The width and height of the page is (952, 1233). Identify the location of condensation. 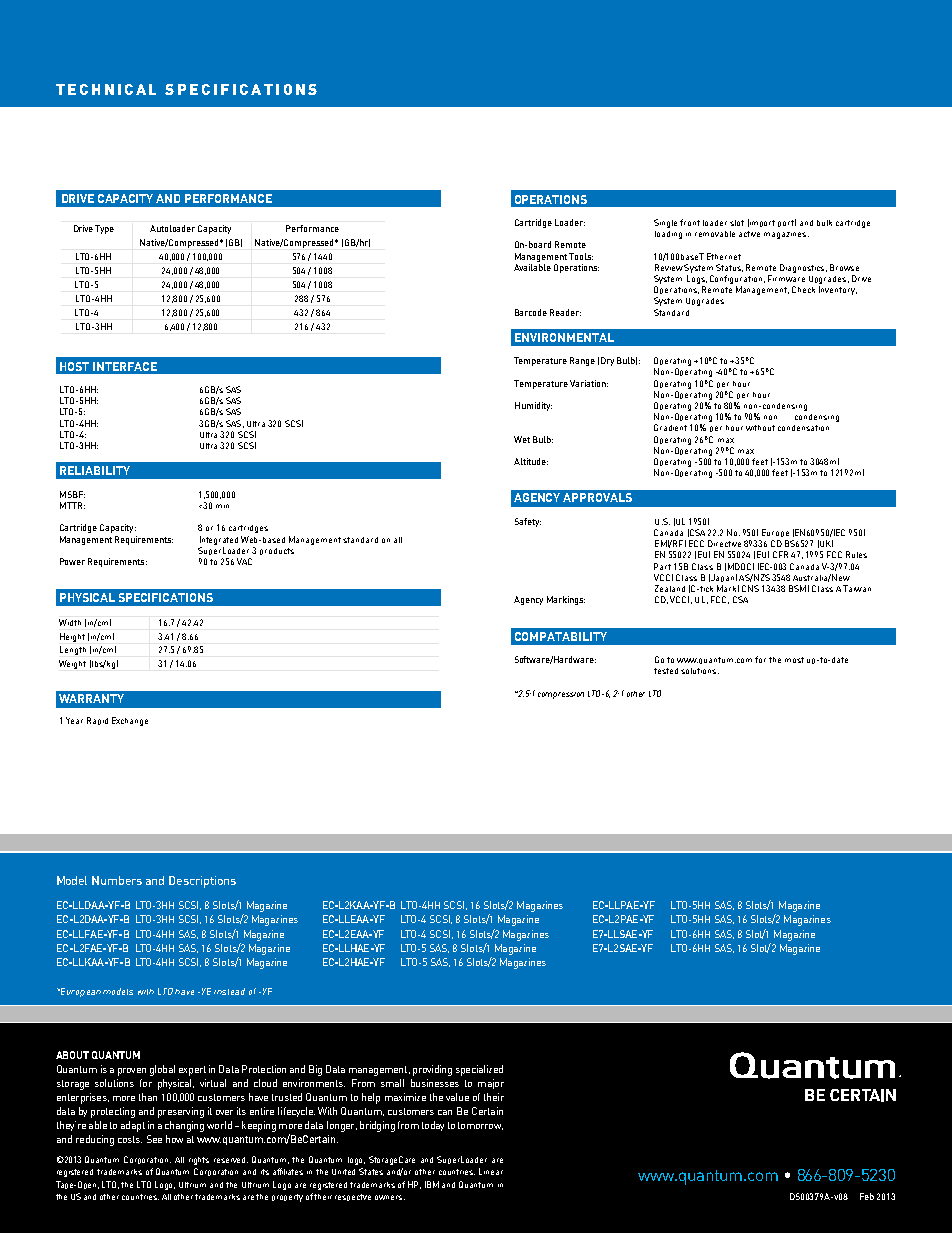
(803, 428).
